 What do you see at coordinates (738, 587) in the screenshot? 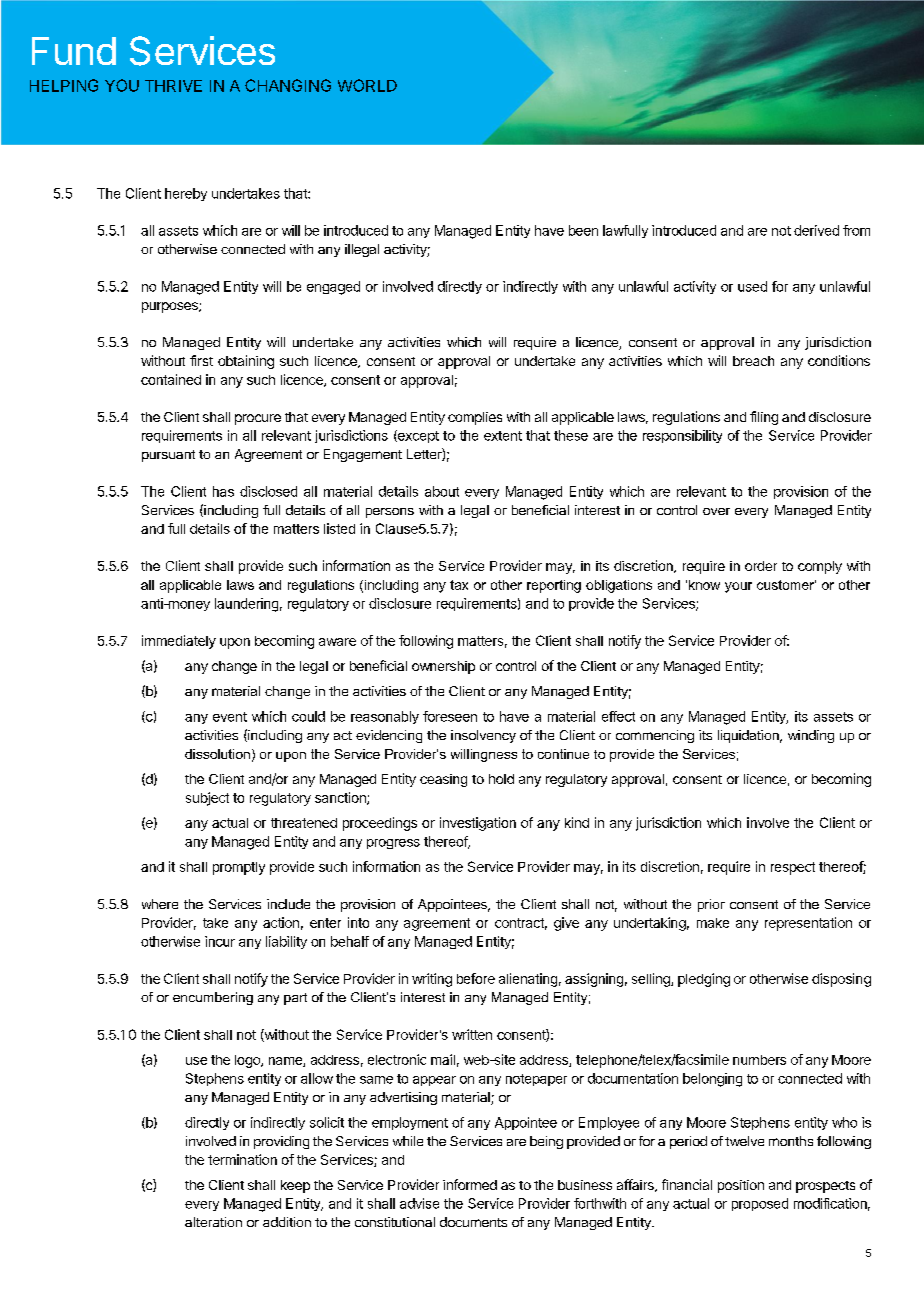
I see `your` at bounding box center [738, 587].
